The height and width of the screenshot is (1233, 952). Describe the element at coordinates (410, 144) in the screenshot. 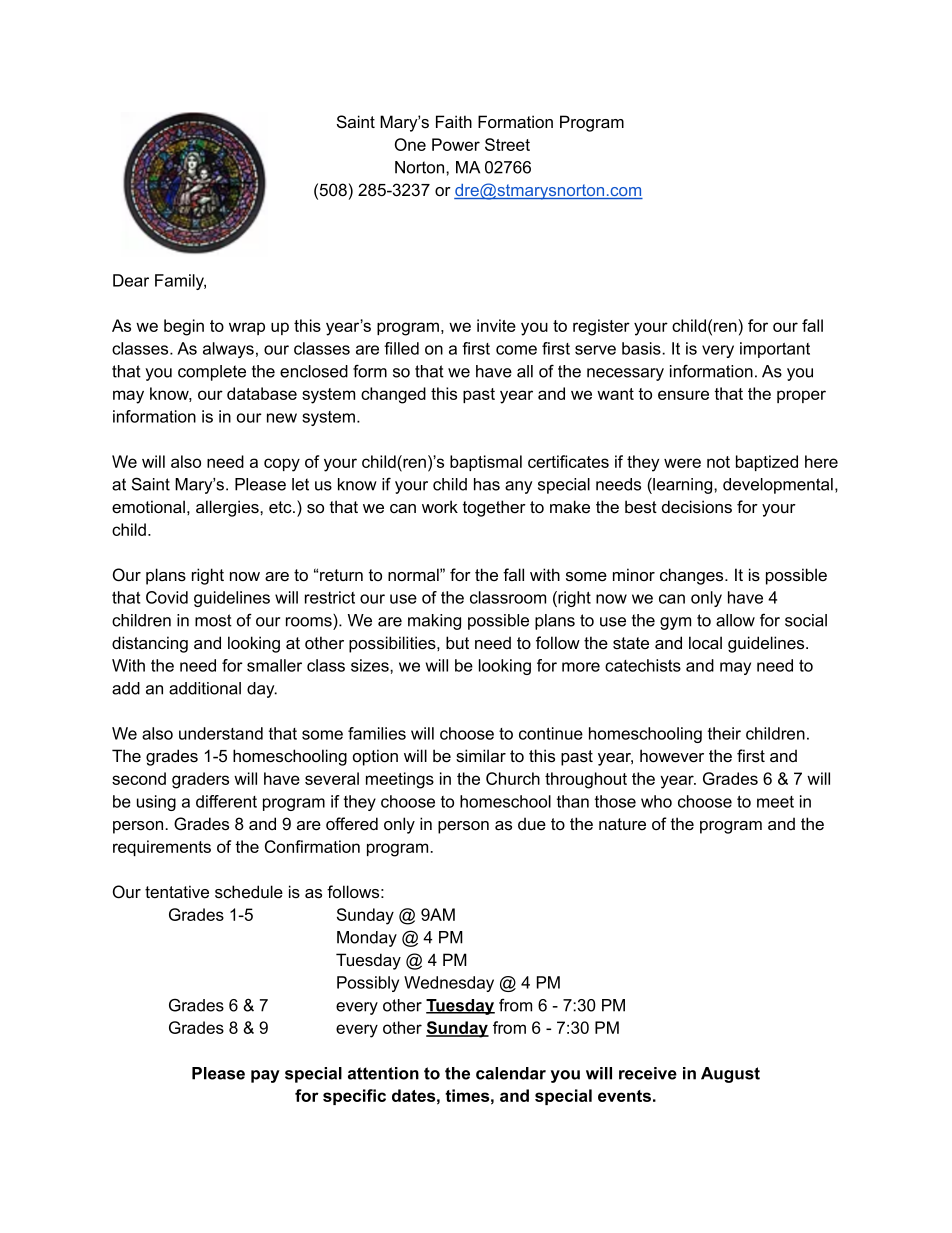

I see `One` at that location.
